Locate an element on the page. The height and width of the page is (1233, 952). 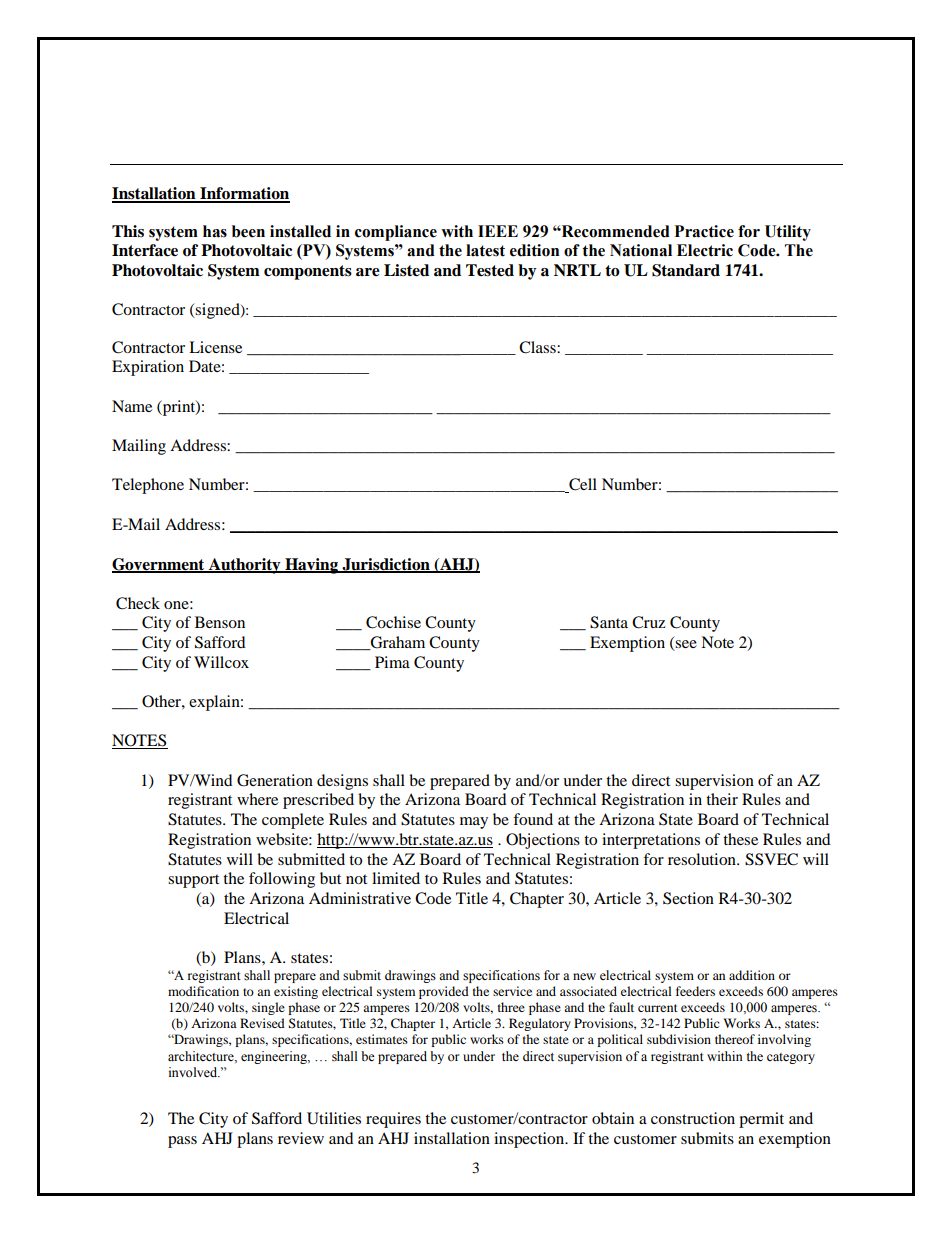
IEEE is located at coordinates (498, 231).
